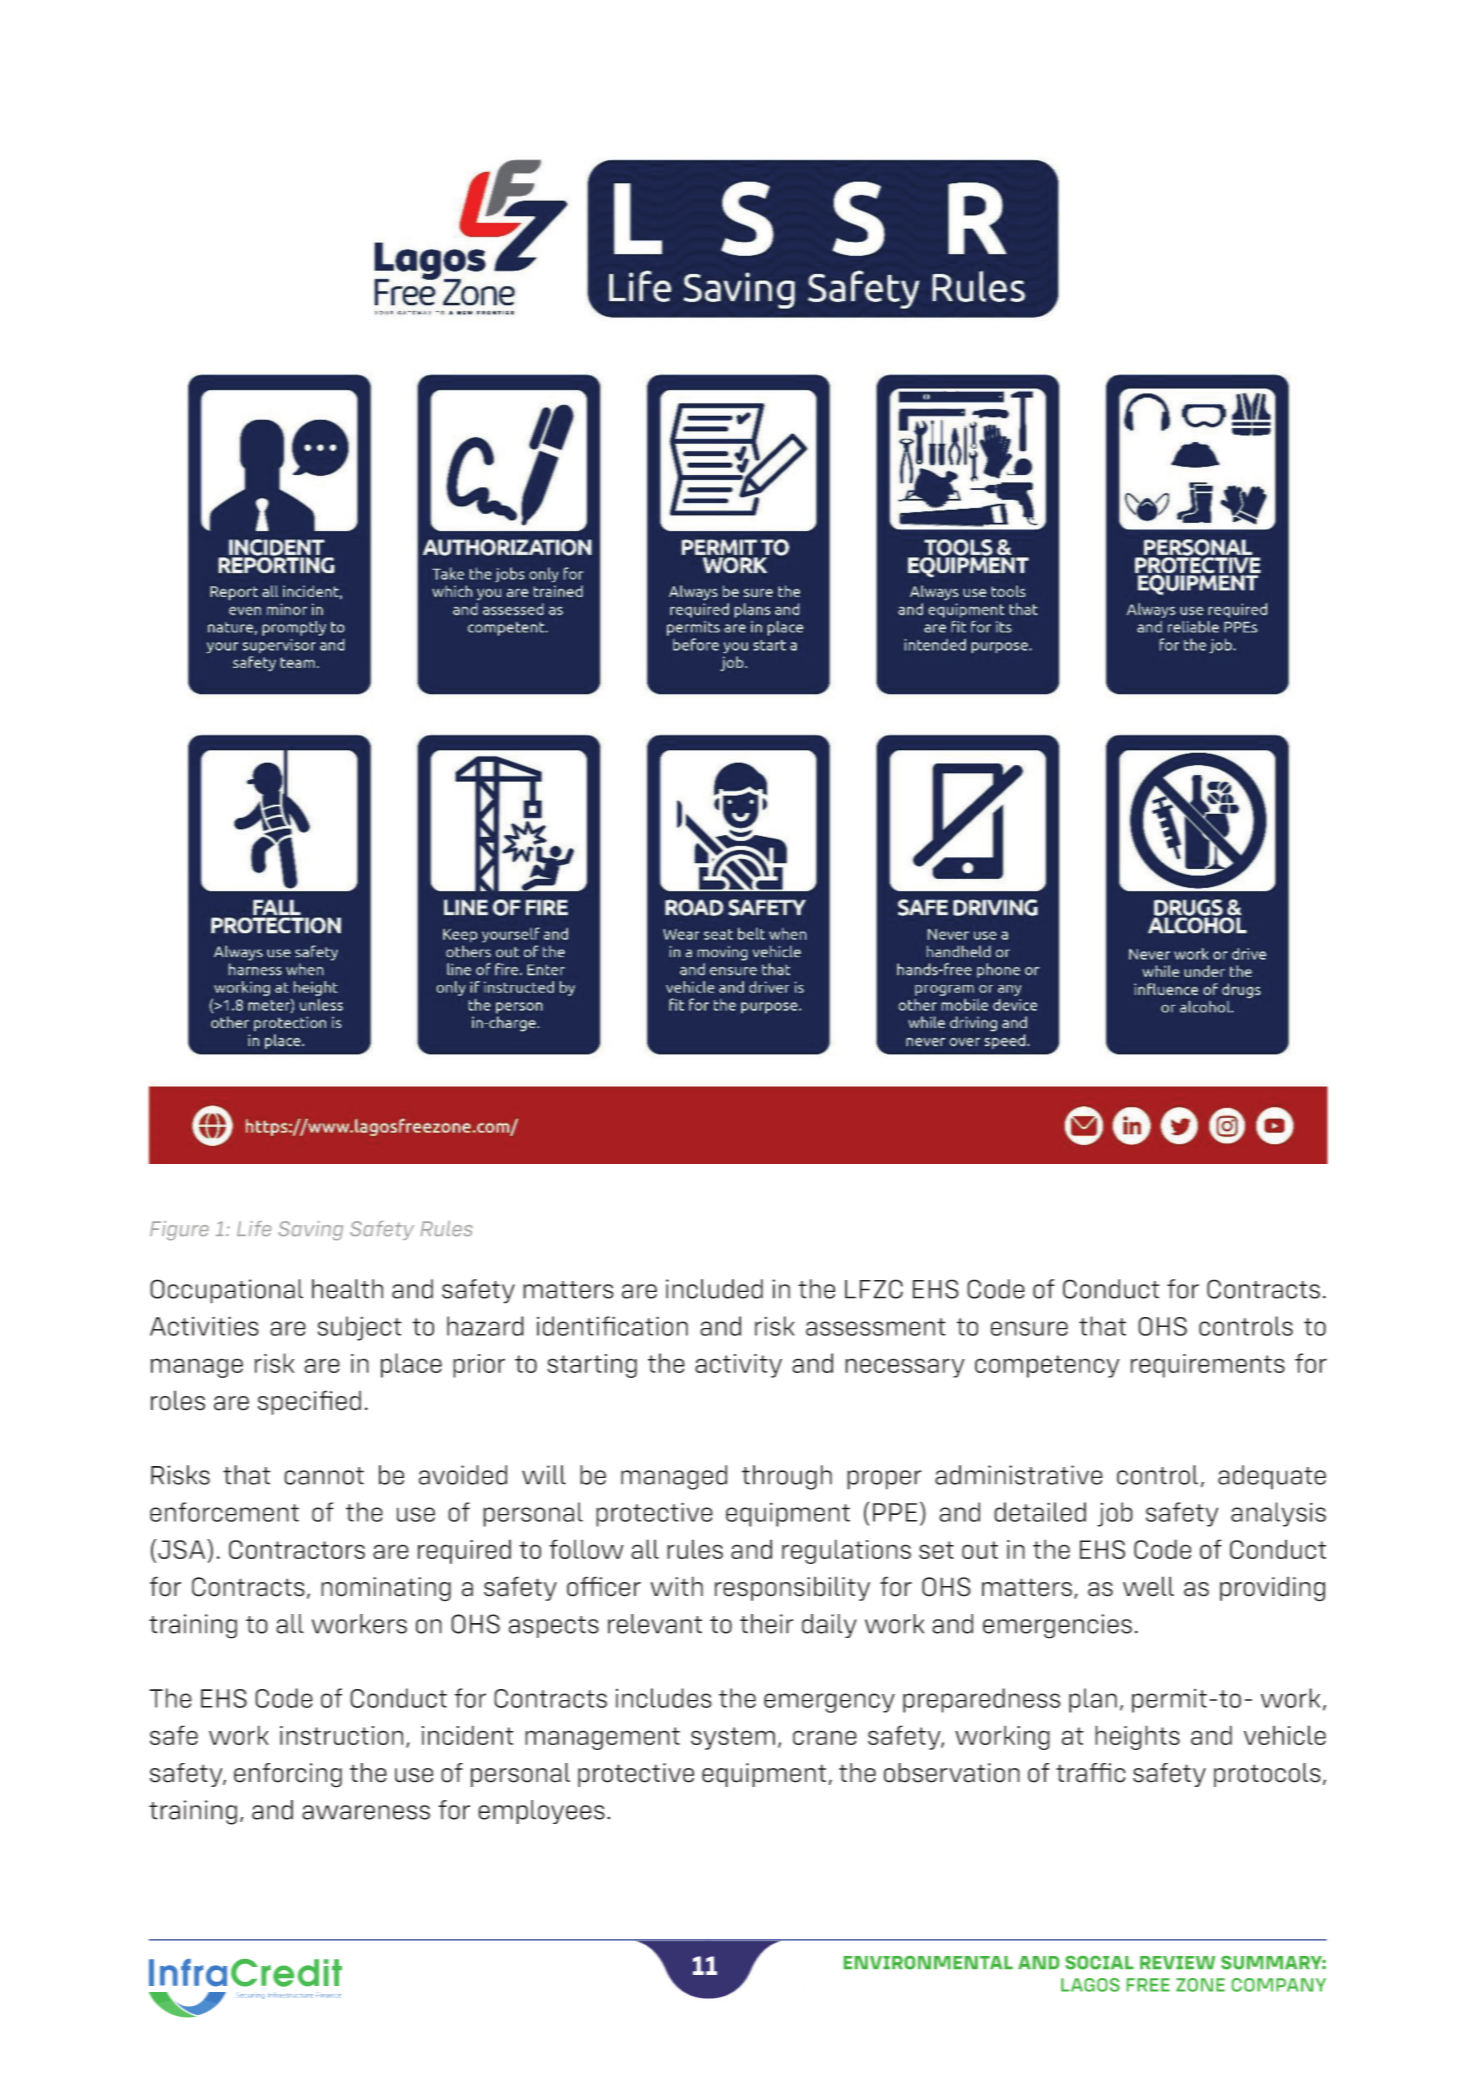  I want to click on traffic, so click(1091, 1773).
